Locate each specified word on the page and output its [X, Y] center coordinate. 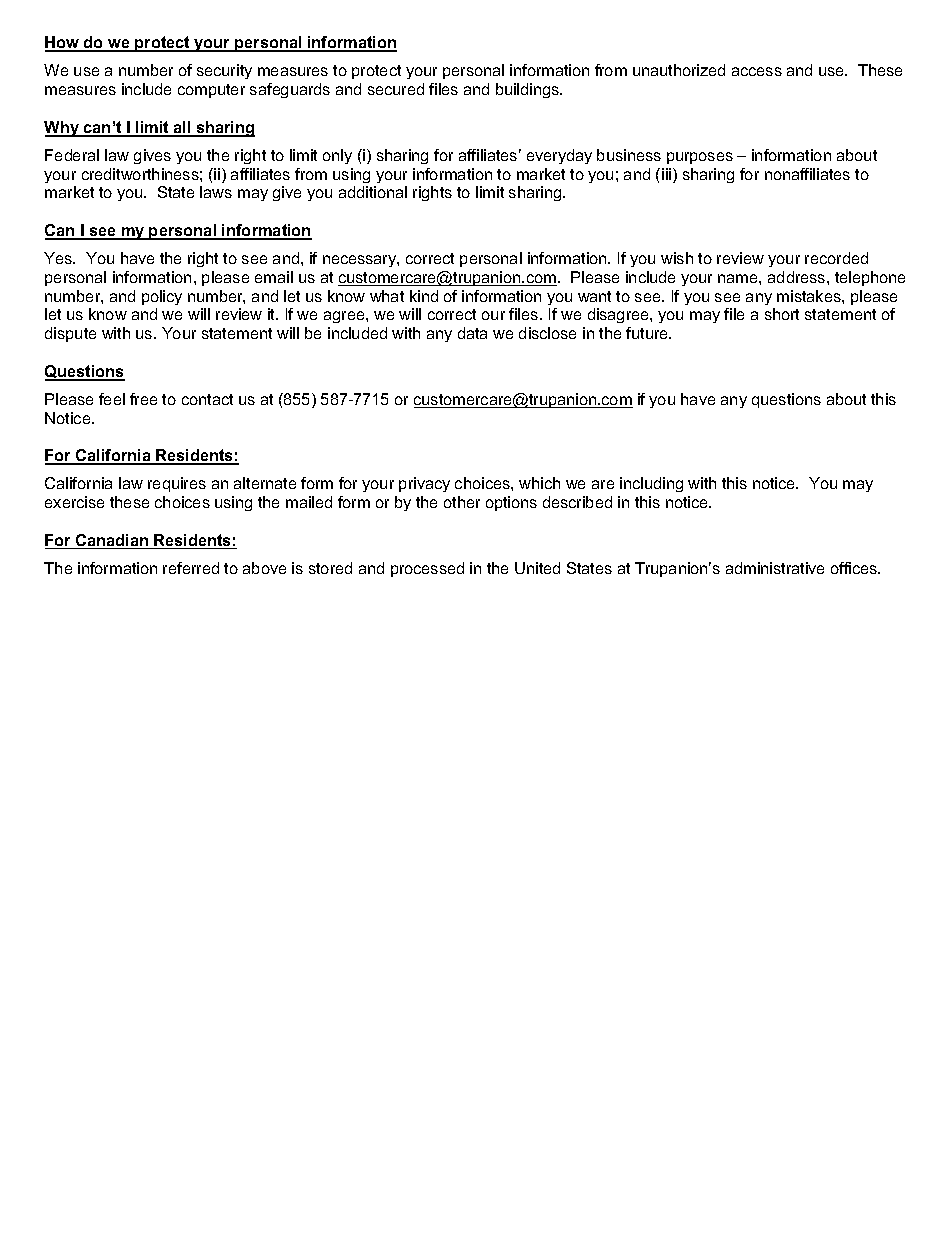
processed [427, 569]
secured [396, 89]
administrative [775, 568]
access [757, 71]
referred [191, 568]
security [224, 71]
